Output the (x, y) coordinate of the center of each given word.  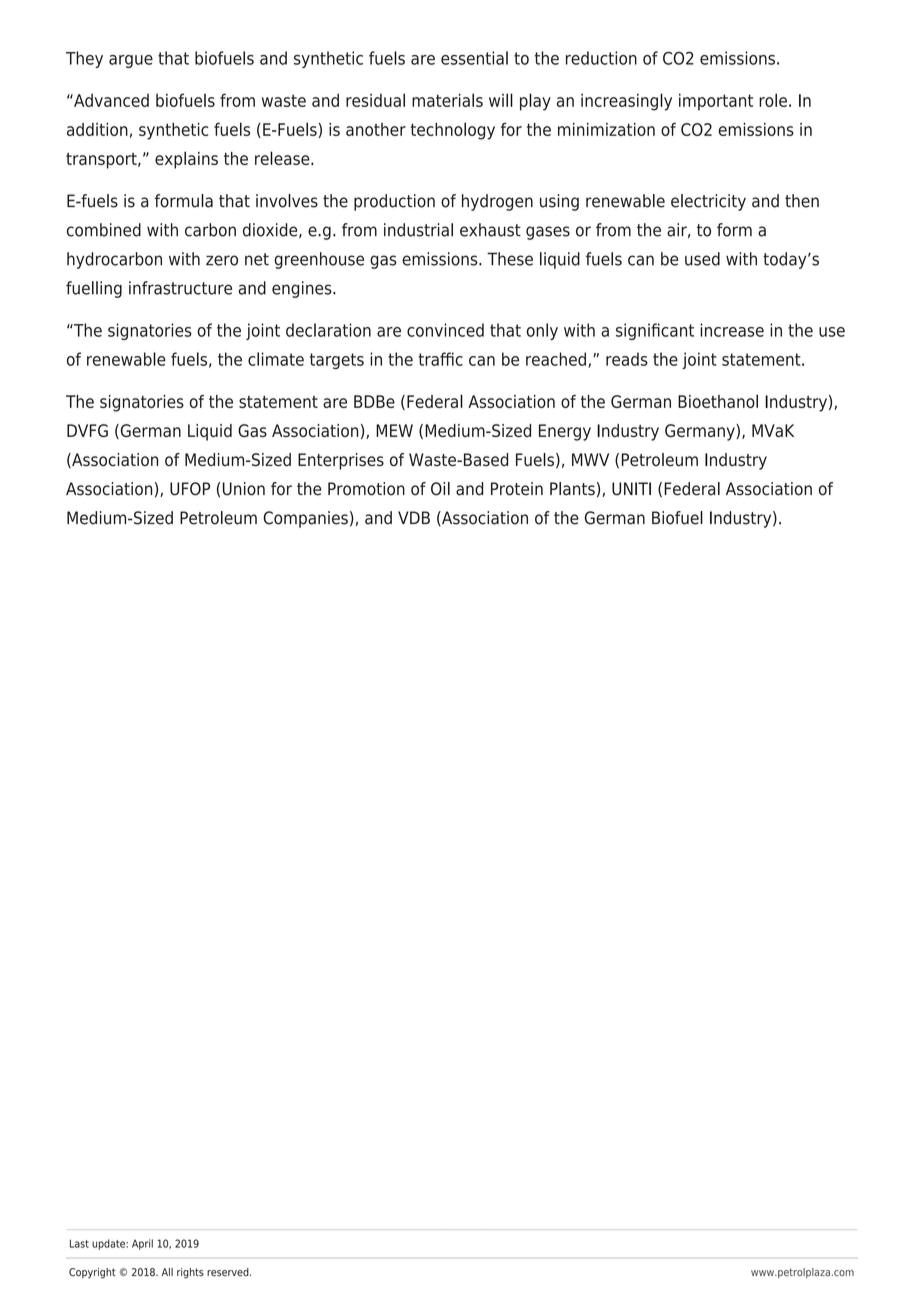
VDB (414, 517)
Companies (305, 519)
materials (447, 100)
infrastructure (180, 288)
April (142, 1244)
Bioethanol (718, 401)
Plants (572, 489)
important (716, 102)
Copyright (92, 1273)
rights (190, 1273)
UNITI (631, 489)
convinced (445, 330)
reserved (229, 1272)
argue (131, 61)
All (167, 1272)
